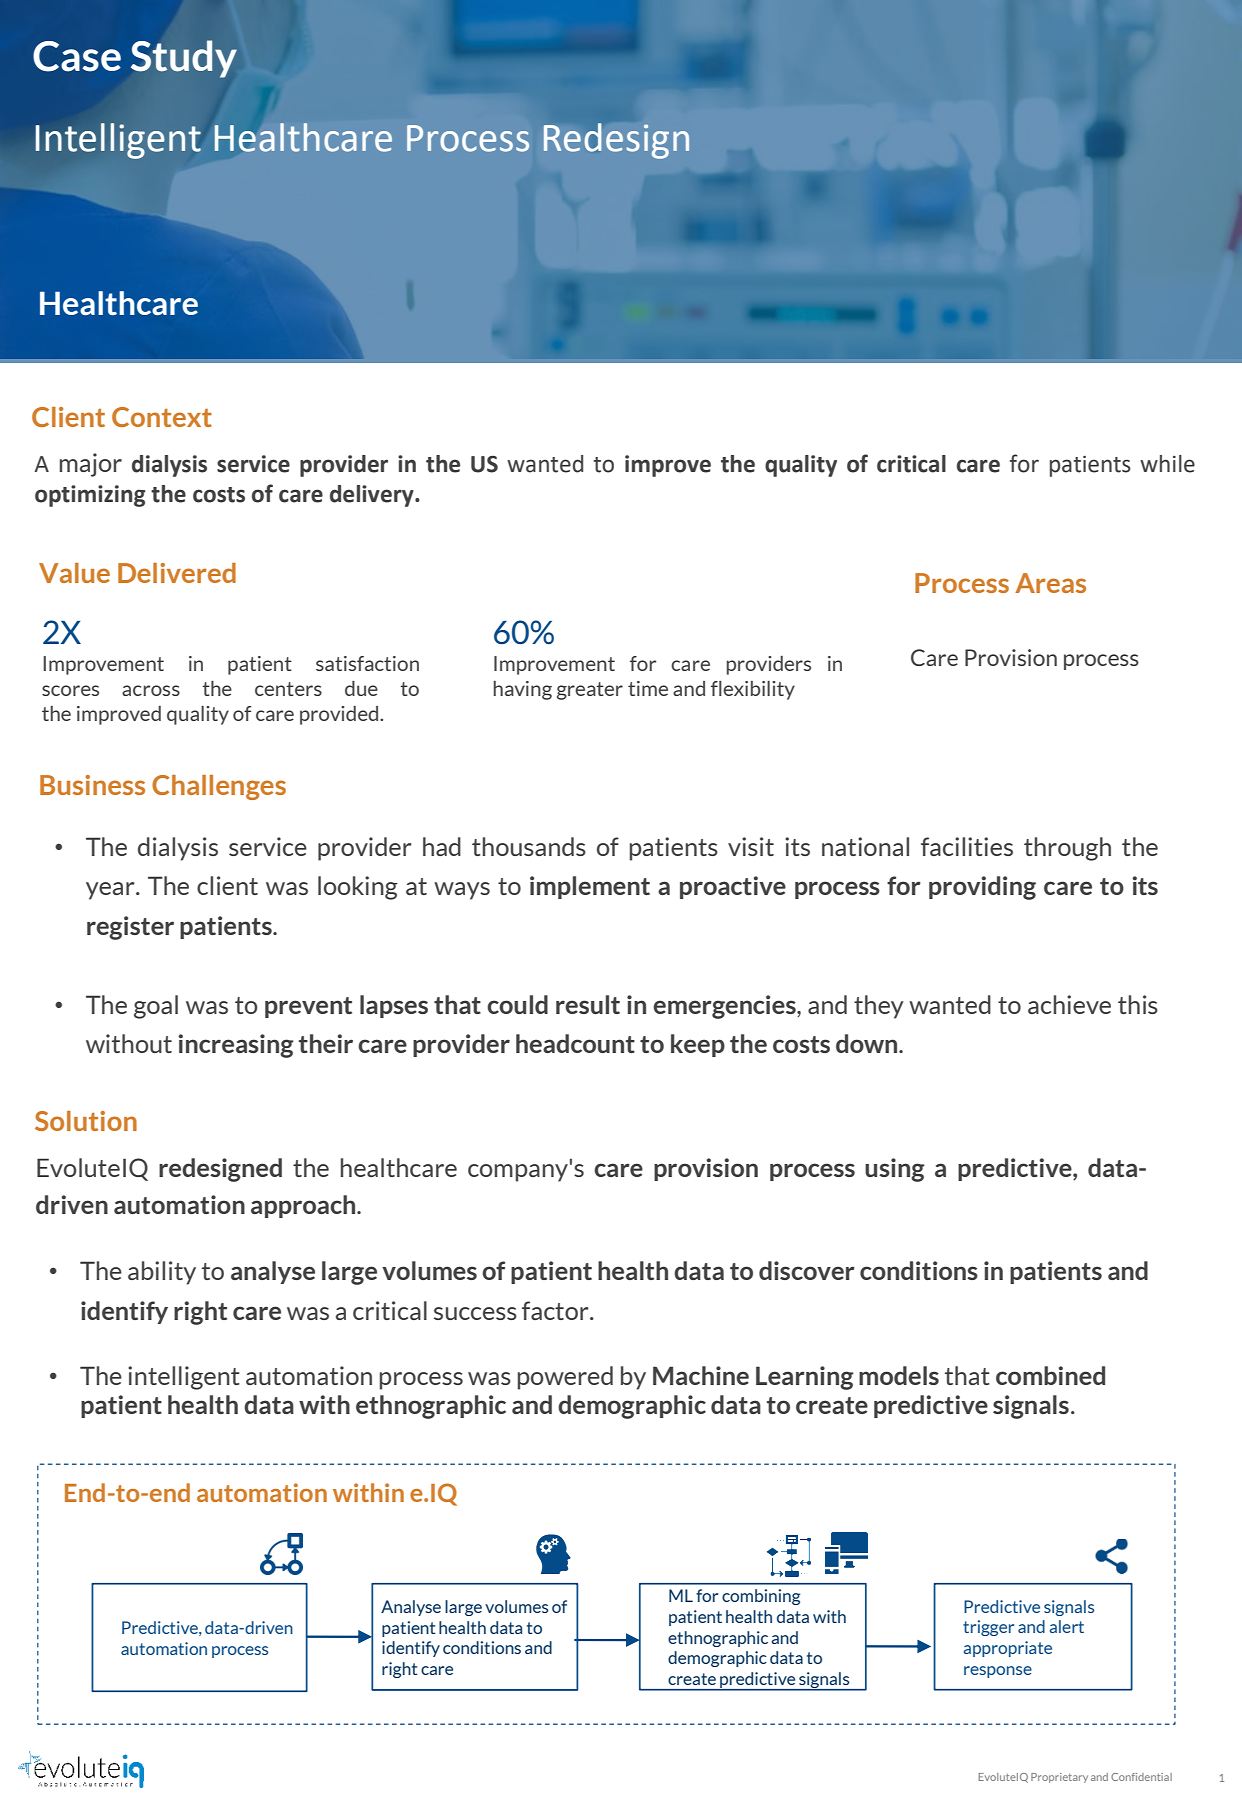 The image size is (1242, 1794). I want to click on Study, so click(184, 59).
